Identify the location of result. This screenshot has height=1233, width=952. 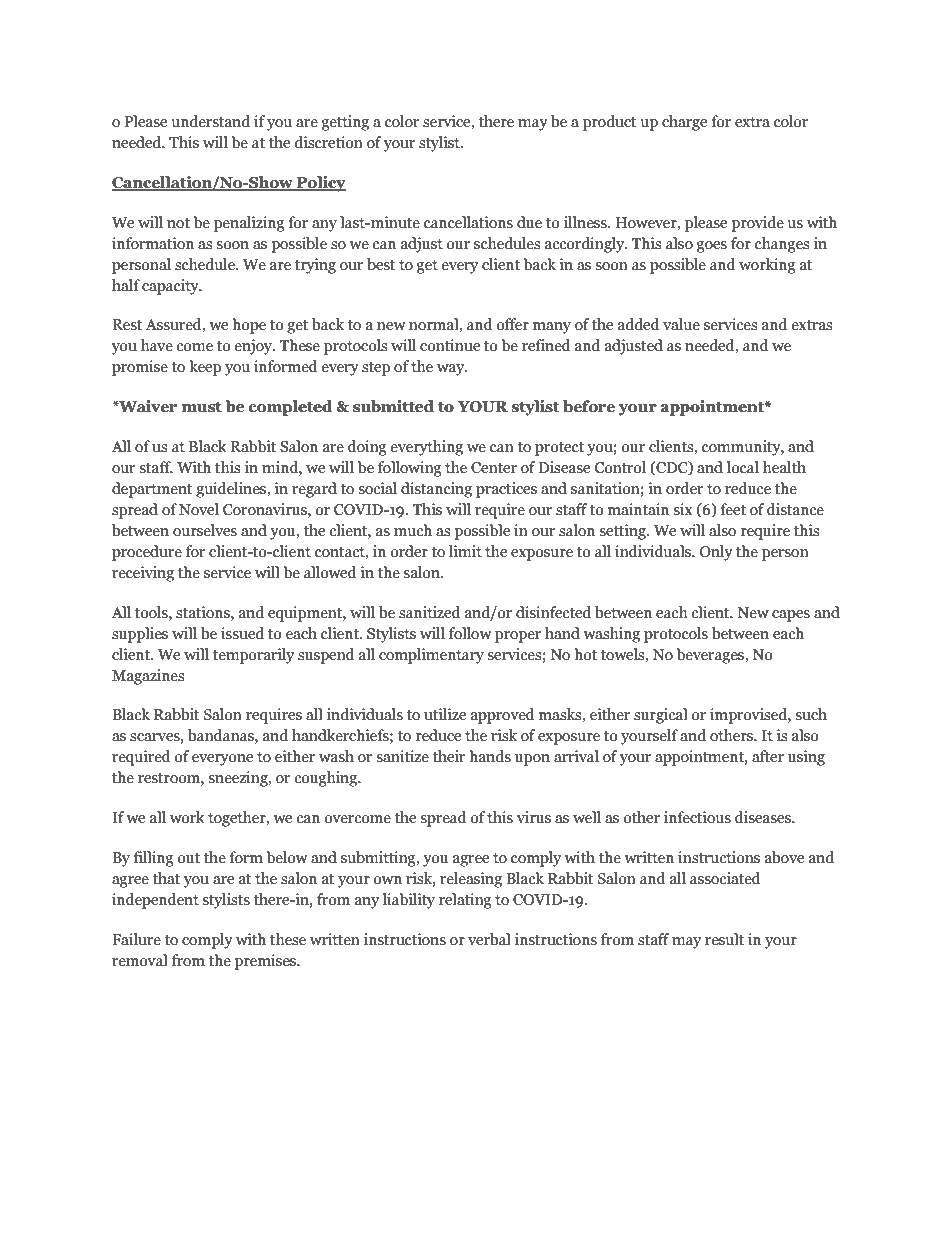
(724, 939).
